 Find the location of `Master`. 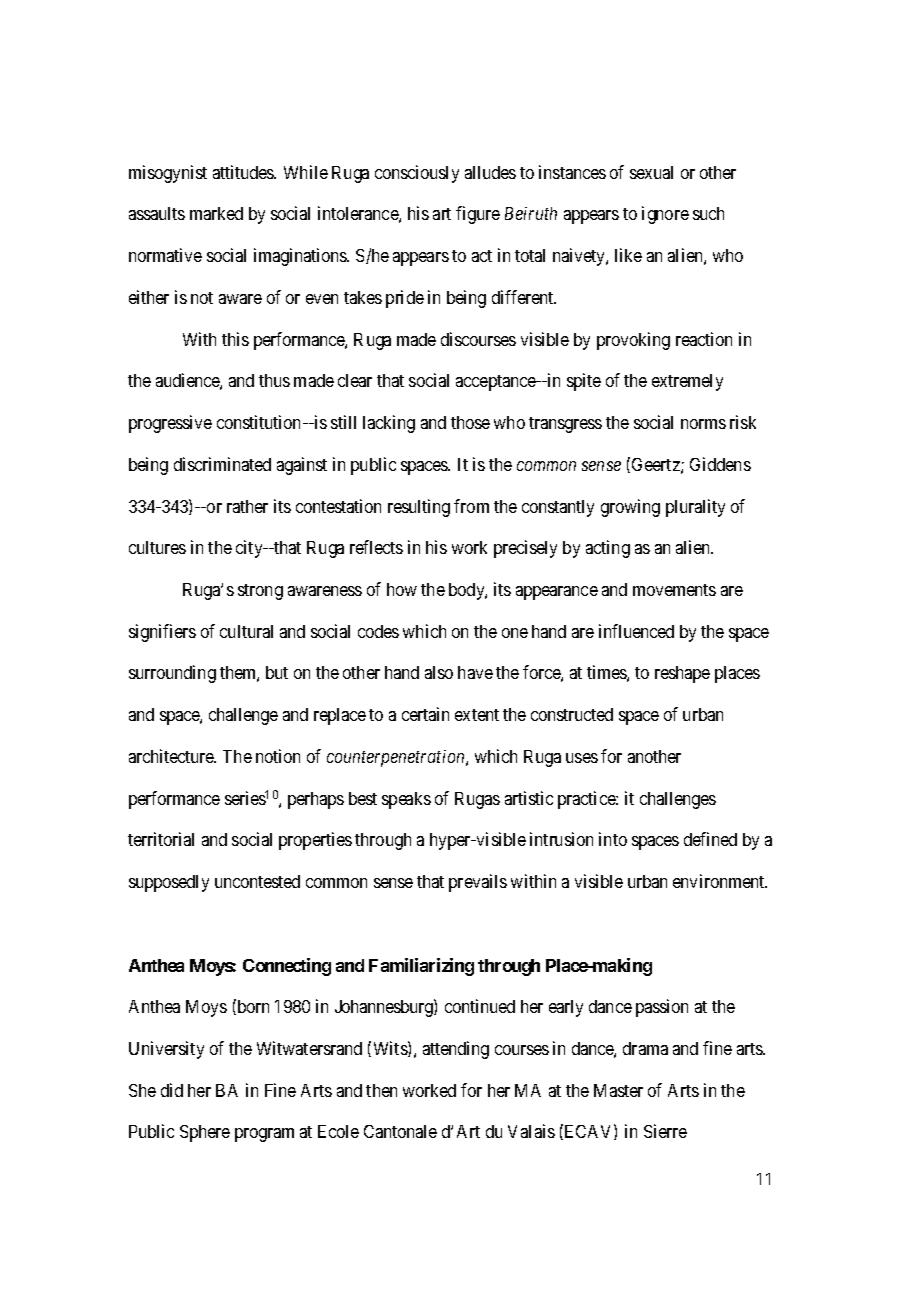

Master is located at coordinates (618, 1090).
